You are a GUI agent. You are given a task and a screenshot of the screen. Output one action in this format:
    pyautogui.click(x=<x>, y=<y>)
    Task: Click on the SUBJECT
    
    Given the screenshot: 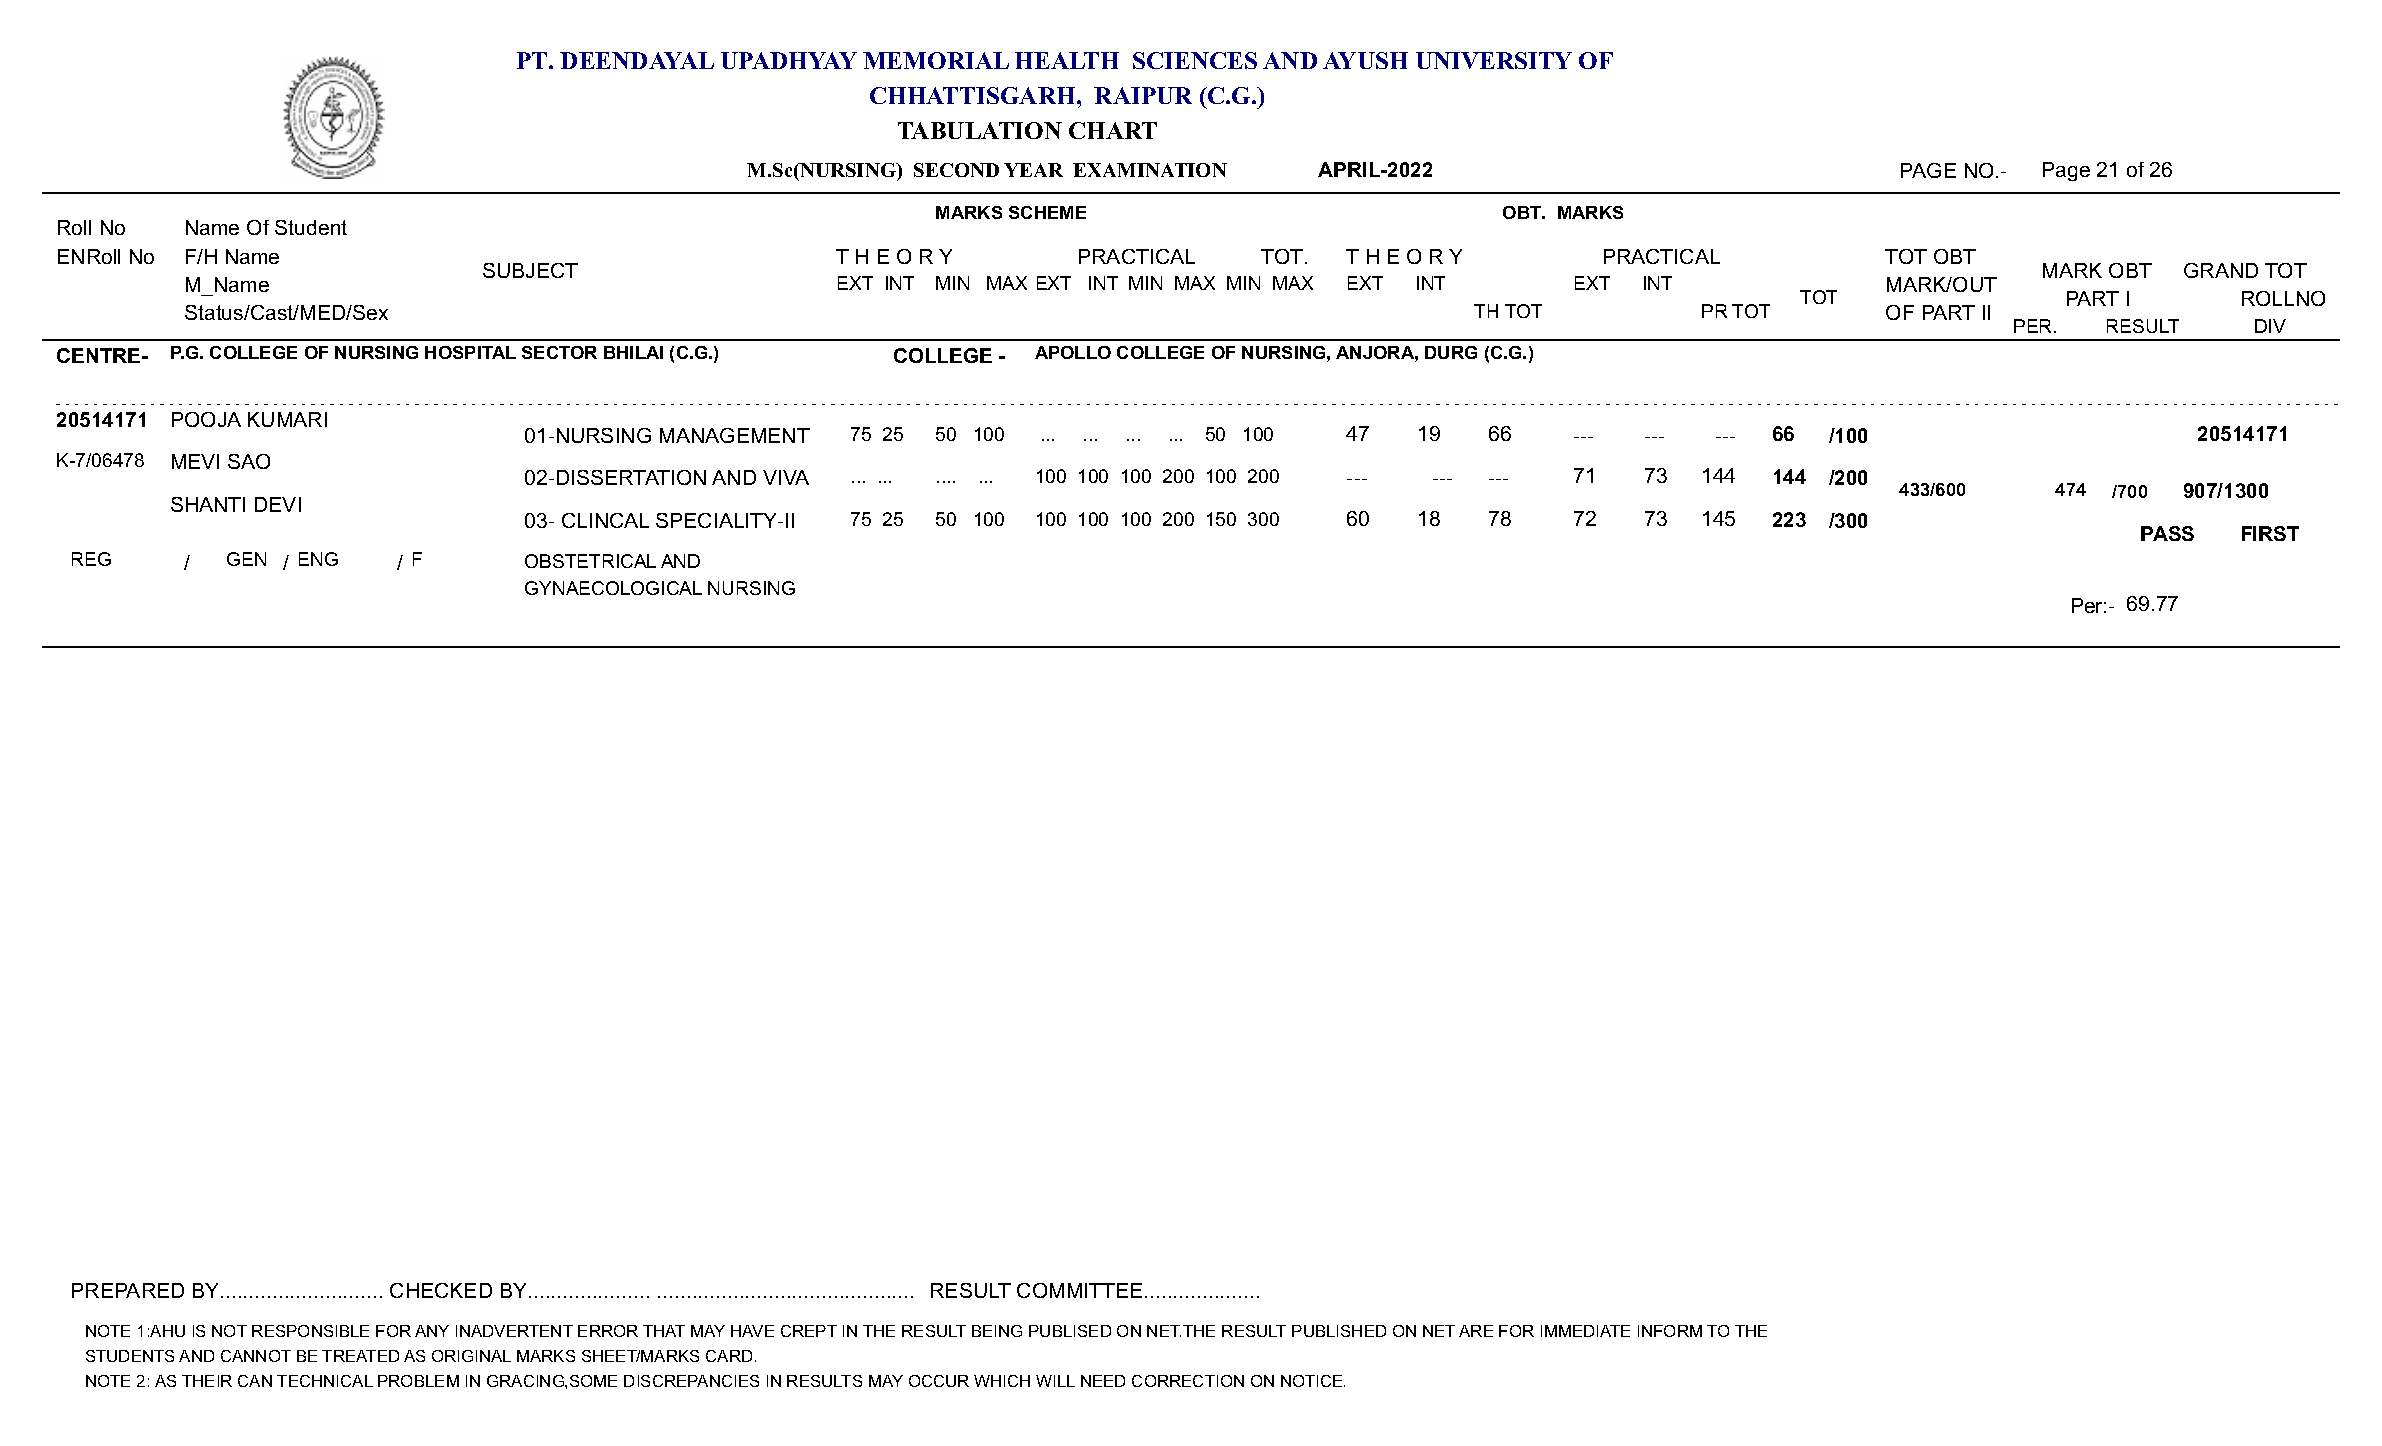 What is the action you would take?
    pyautogui.click(x=530, y=270)
